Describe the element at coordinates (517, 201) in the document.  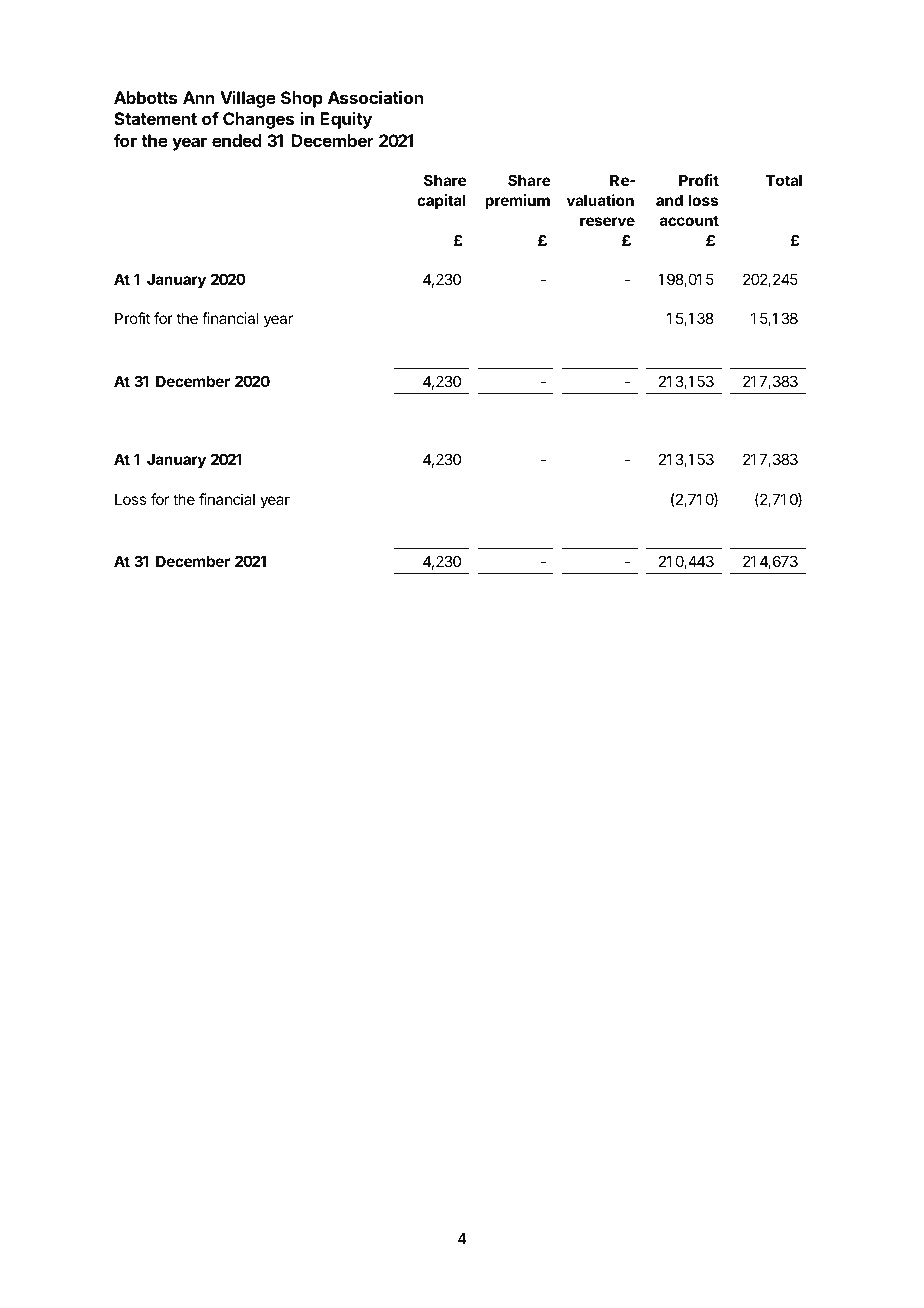
I see `premium` at that location.
